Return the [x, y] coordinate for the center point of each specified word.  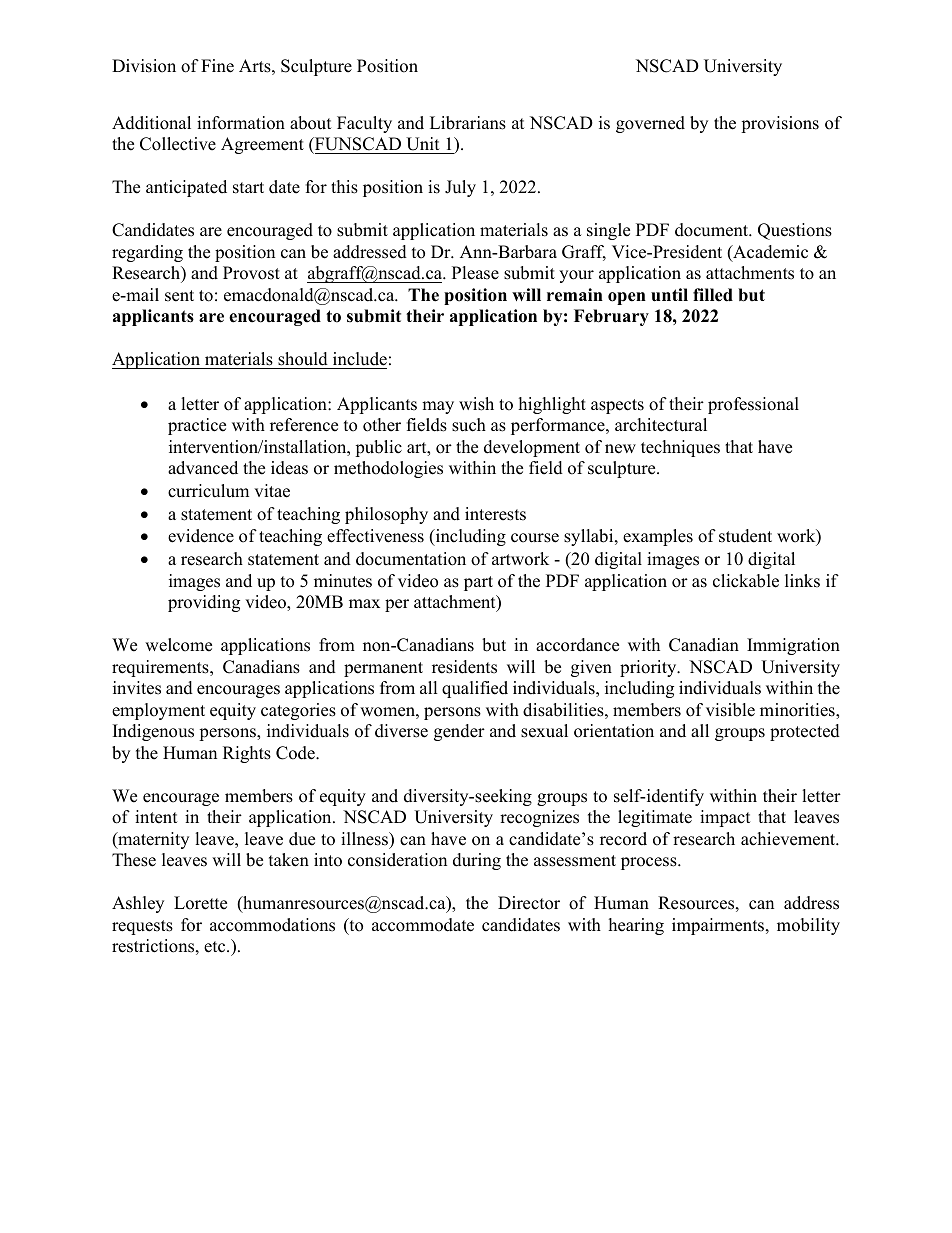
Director [529, 903]
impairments [719, 926]
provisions [780, 124]
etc [216, 947]
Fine [217, 66]
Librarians [468, 123]
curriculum [208, 491]
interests [495, 514]
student [745, 536]
